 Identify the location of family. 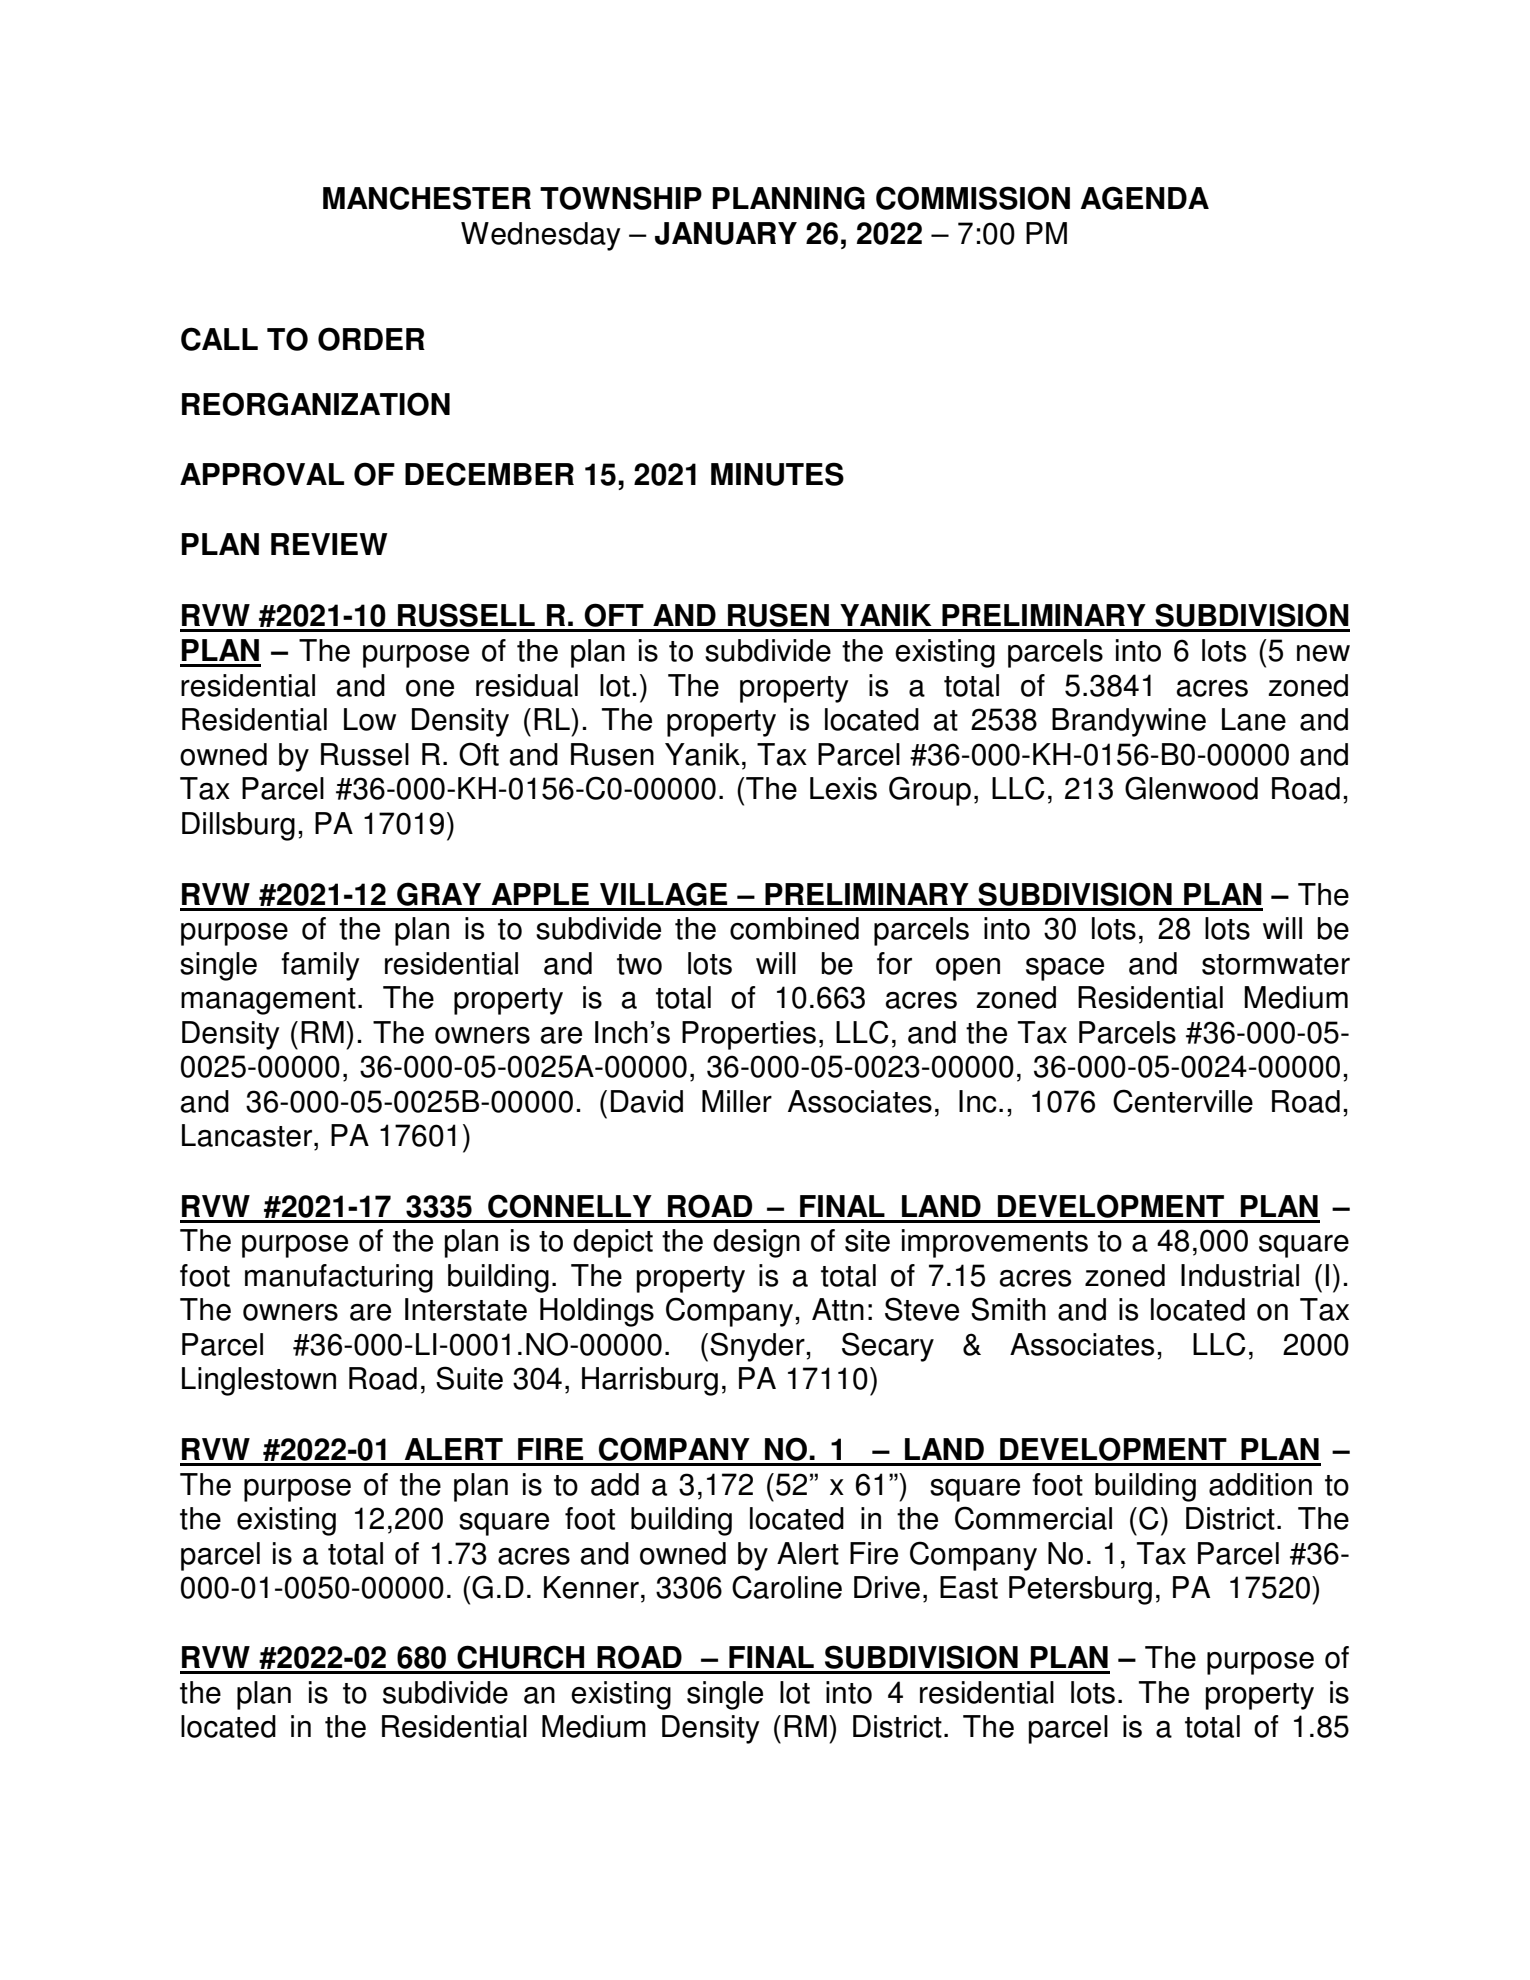
(320, 966).
